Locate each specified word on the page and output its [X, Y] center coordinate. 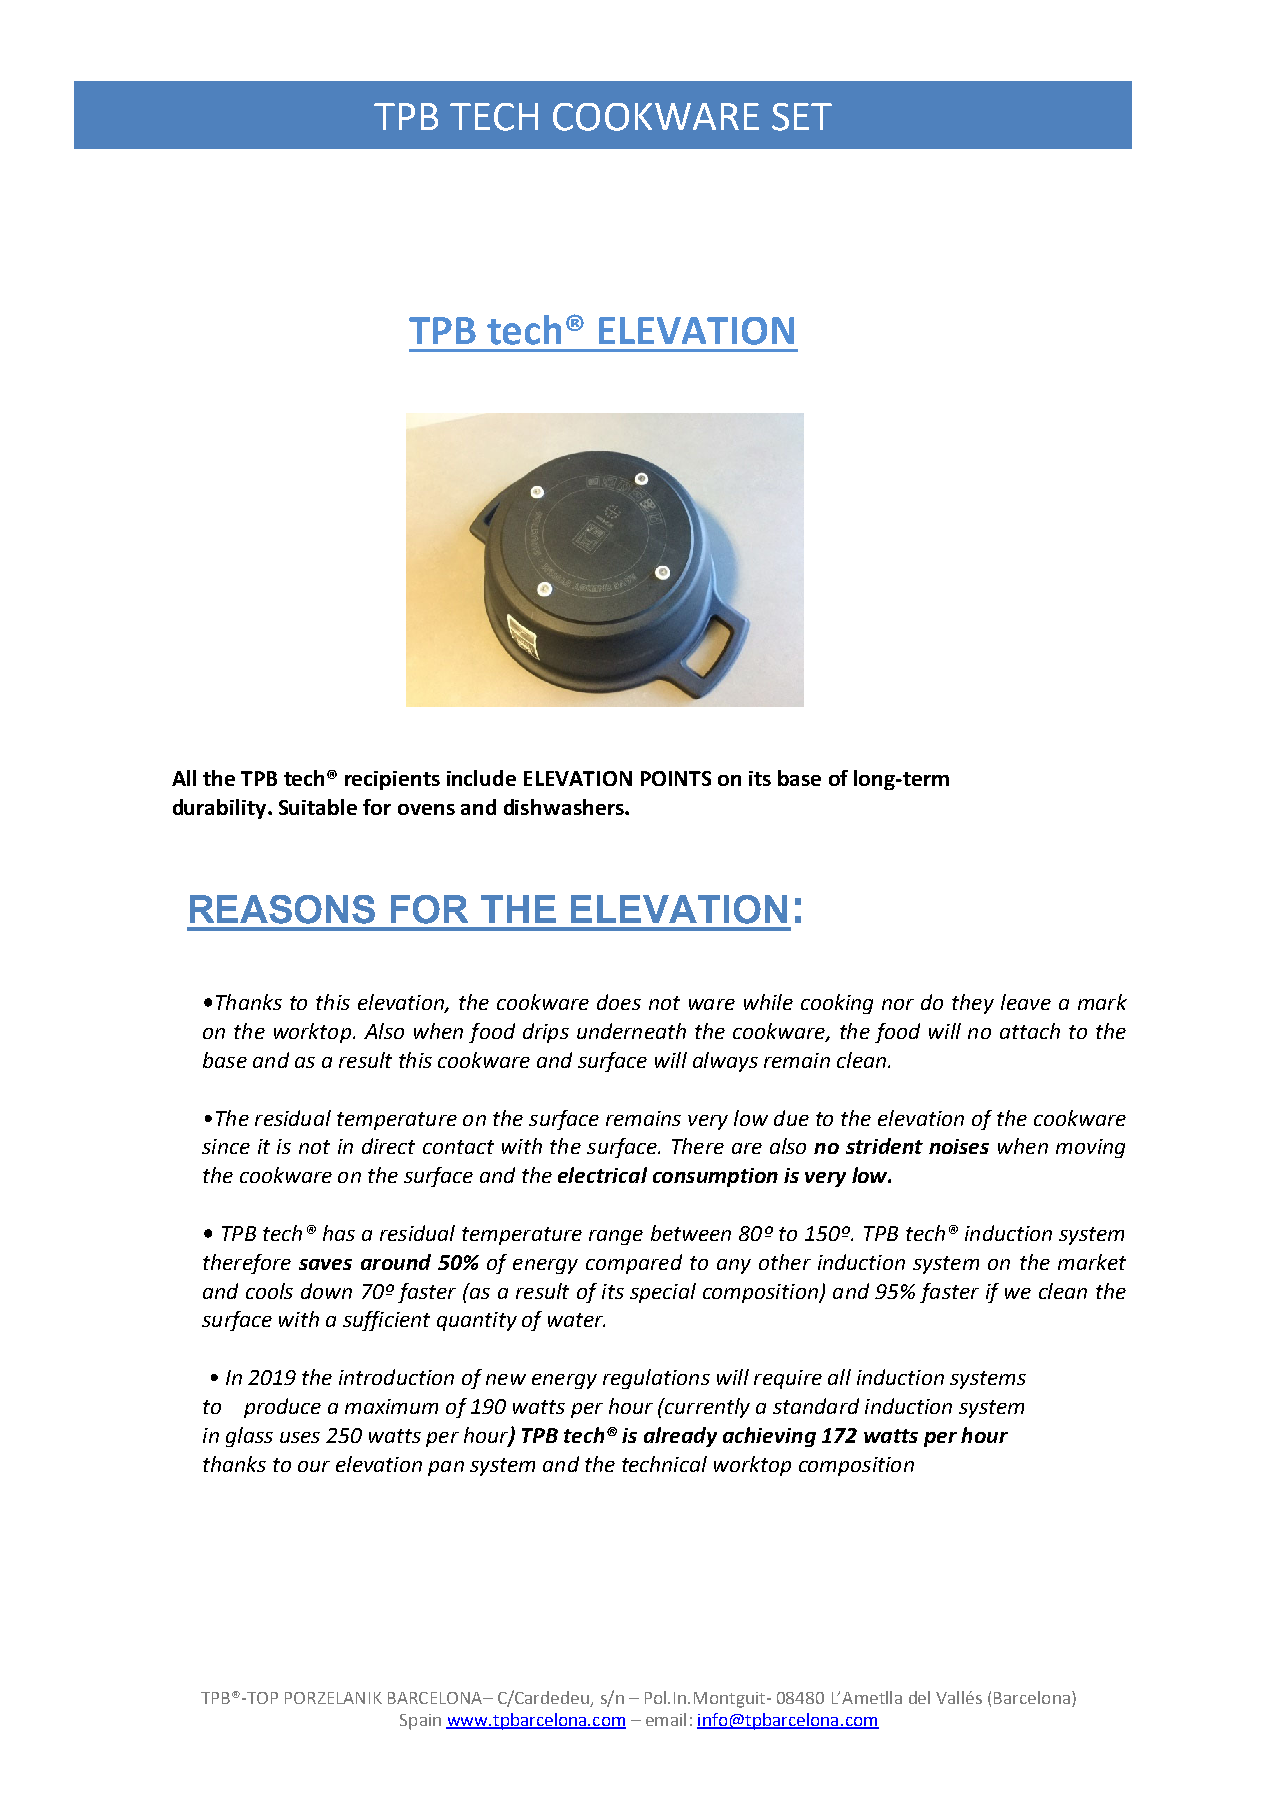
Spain [420, 1722]
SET [802, 117]
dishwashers [565, 807]
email [666, 1719]
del [919, 1697]
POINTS [676, 778]
